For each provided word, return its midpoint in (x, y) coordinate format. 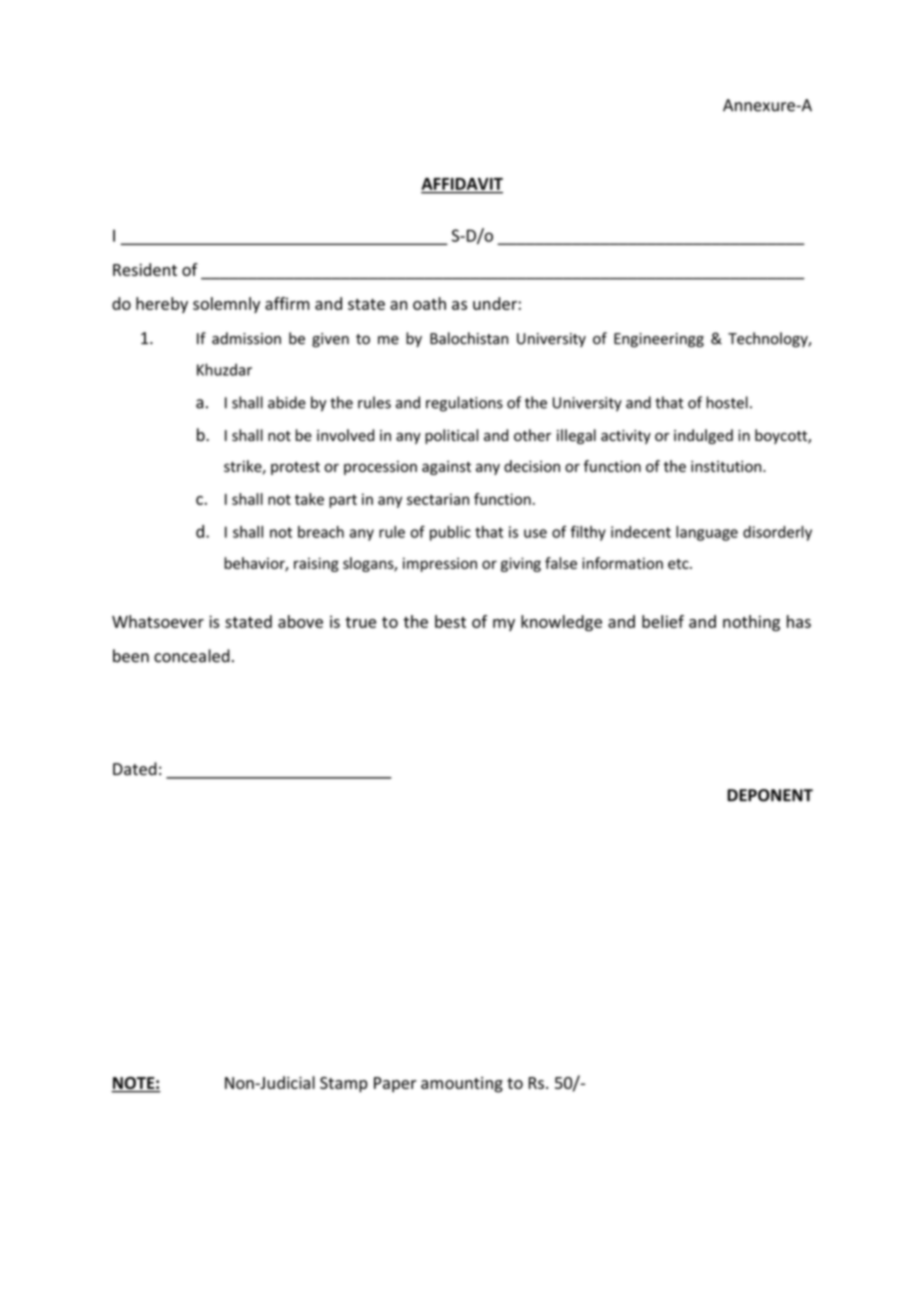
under (496, 303)
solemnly (226, 305)
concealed (192, 656)
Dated (135, 769)
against (446, 468)
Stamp (344, 1085)
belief (663, 621)
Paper (395, 1085)
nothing (751, 623)
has (799, 621)
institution (727, 466)
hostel (727, 402)
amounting (462, 1085)
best (450, 621)
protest (295, 468)
